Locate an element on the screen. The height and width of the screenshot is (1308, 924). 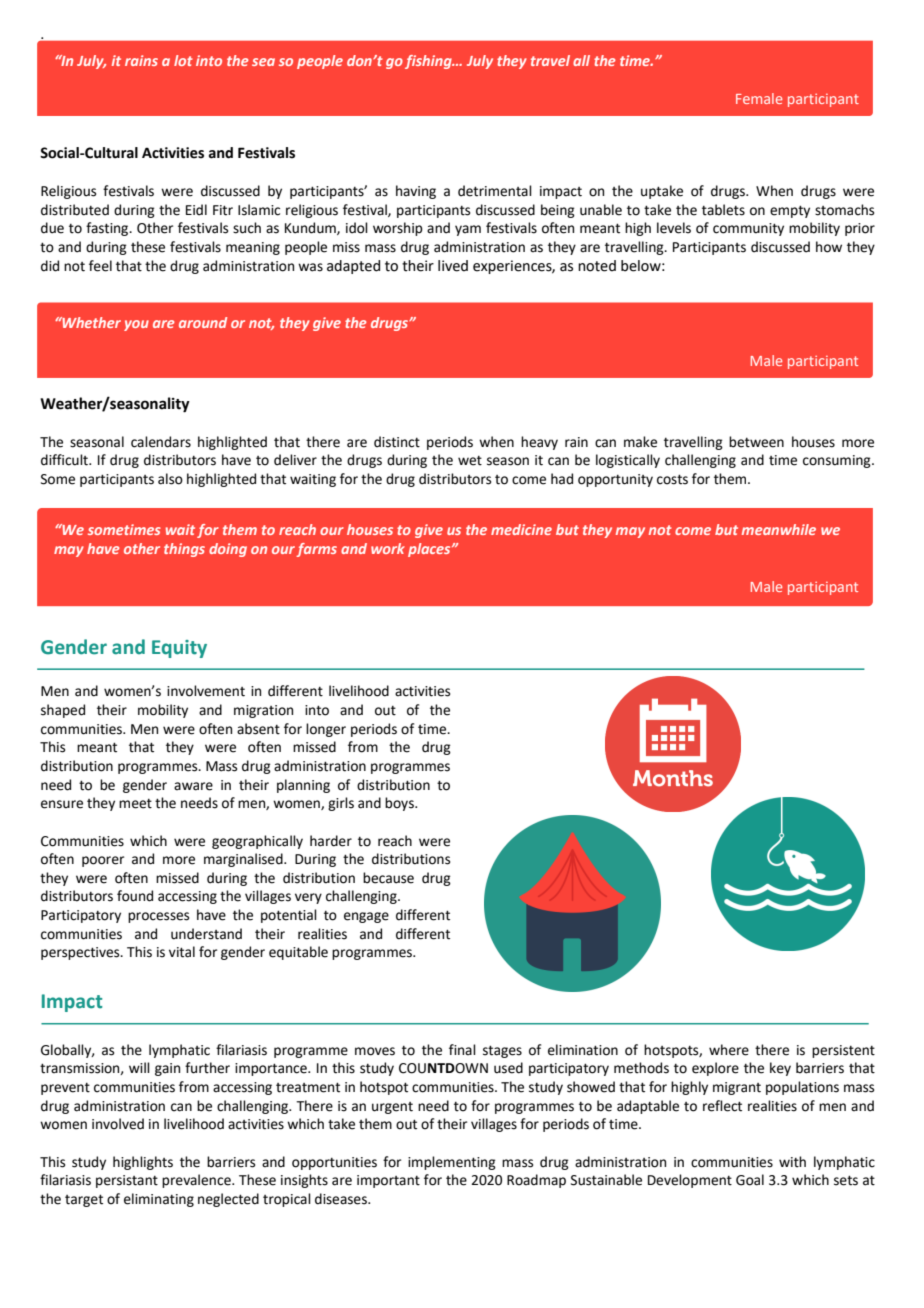
you is located at coordinates (136, 325).
